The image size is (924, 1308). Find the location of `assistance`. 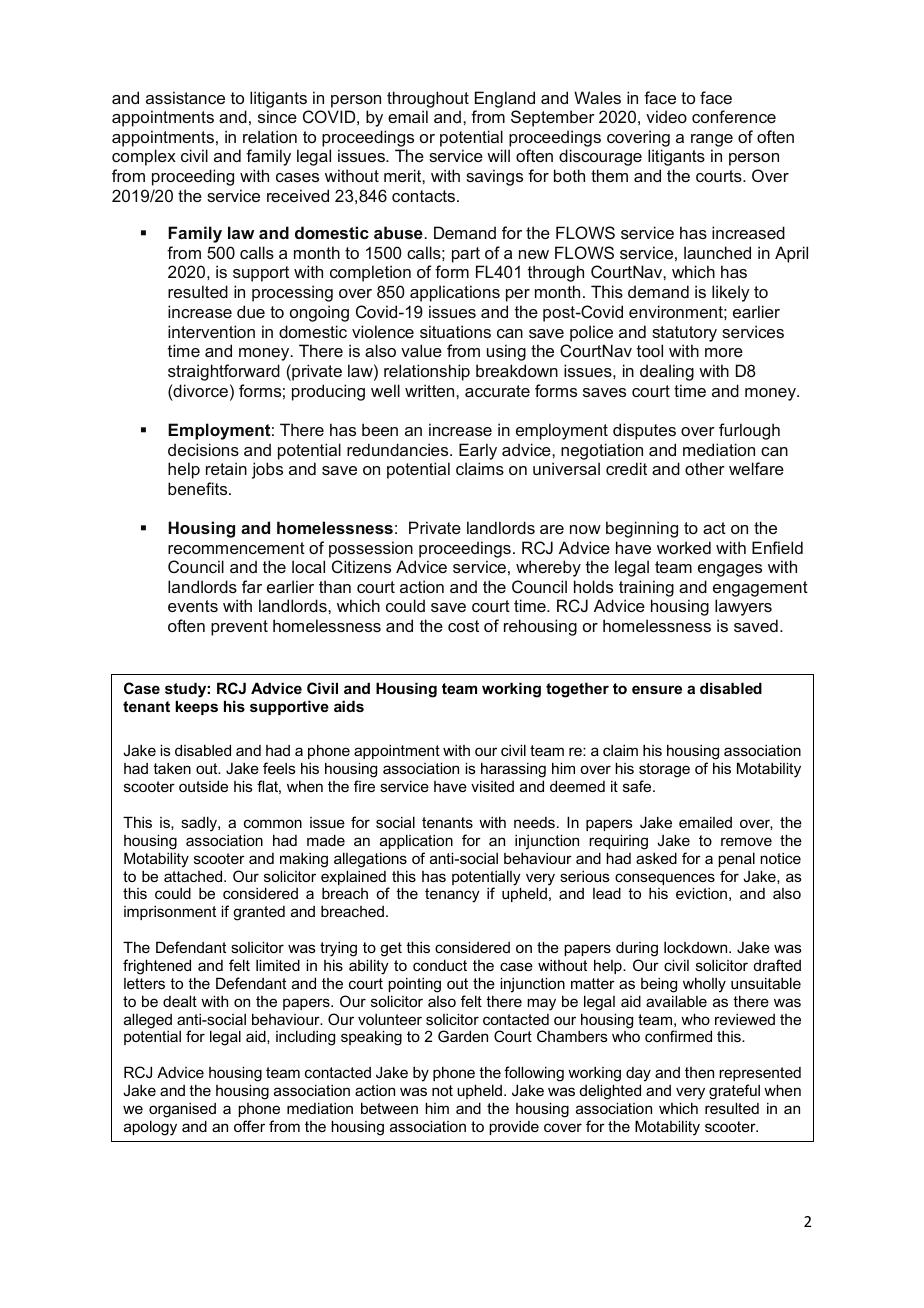

assistance is located at coordinates (185, 97).
